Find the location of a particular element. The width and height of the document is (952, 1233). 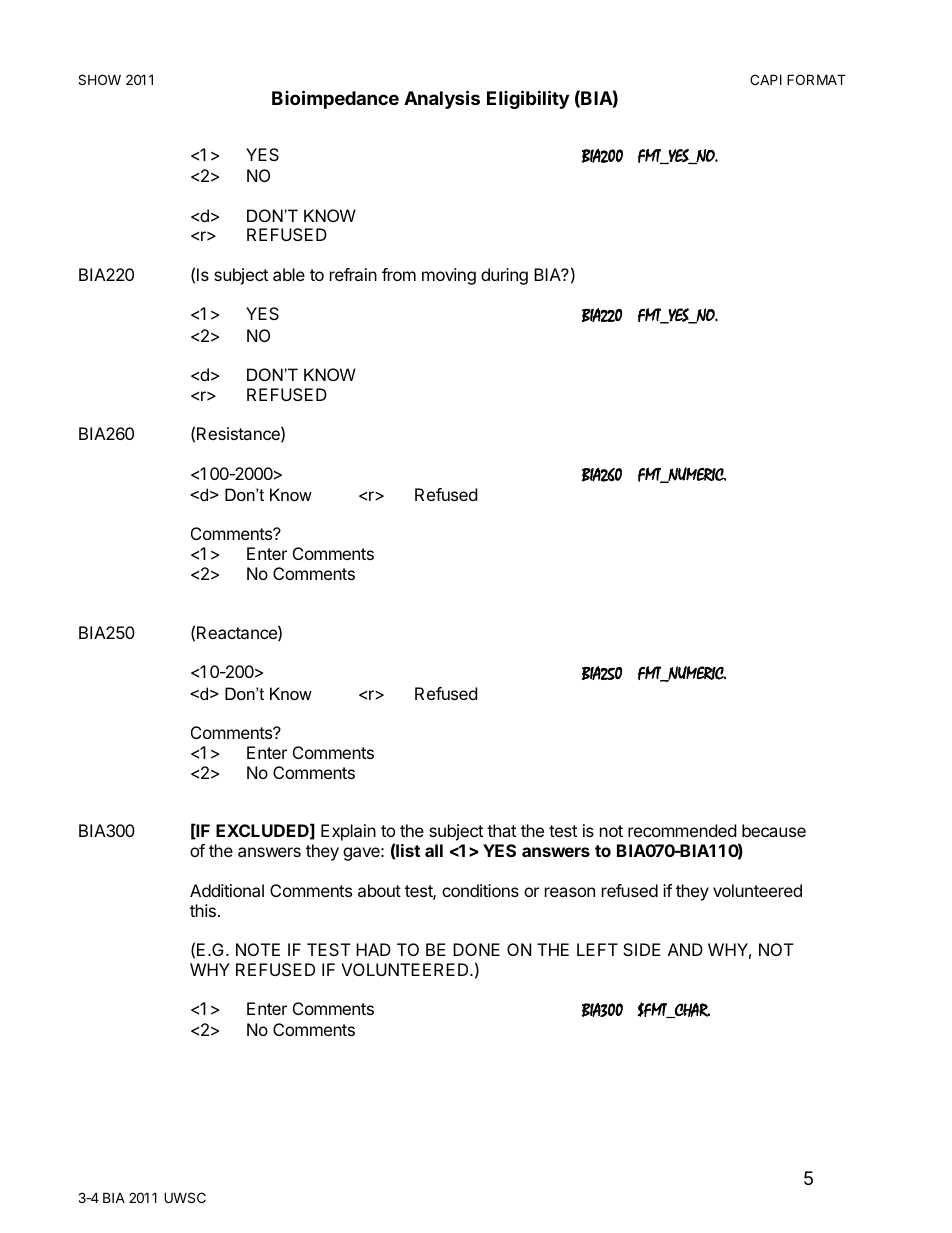

Analysis is located at coordinates (442, 99).
